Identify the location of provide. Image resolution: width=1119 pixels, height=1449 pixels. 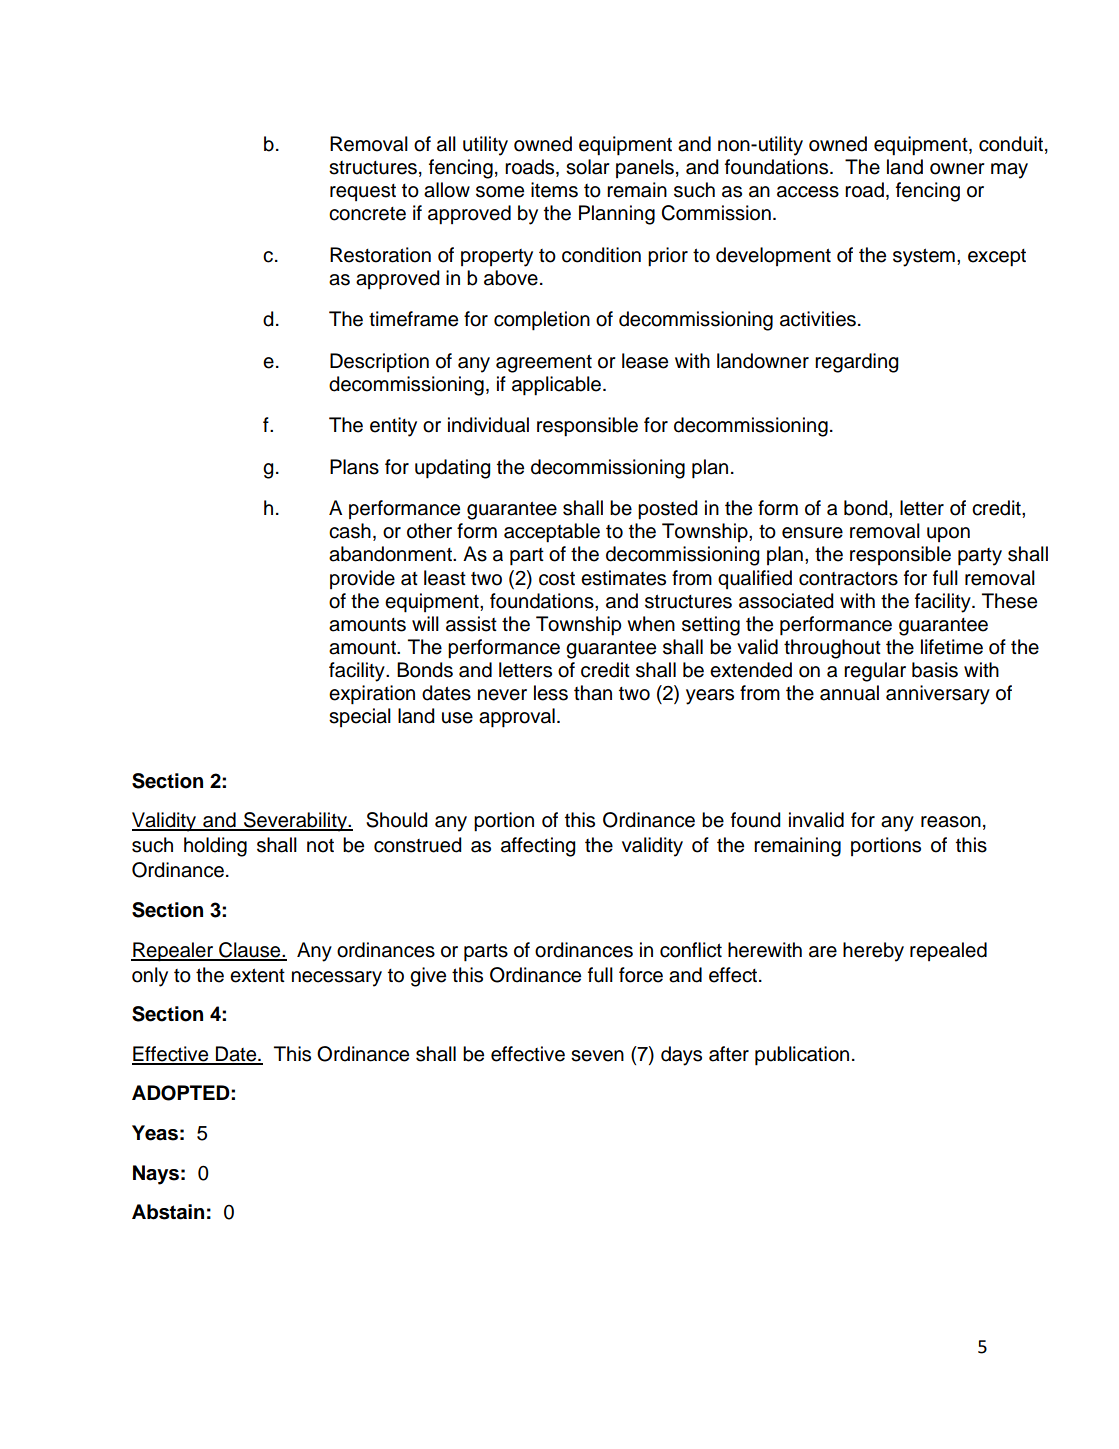
(362, 579).
